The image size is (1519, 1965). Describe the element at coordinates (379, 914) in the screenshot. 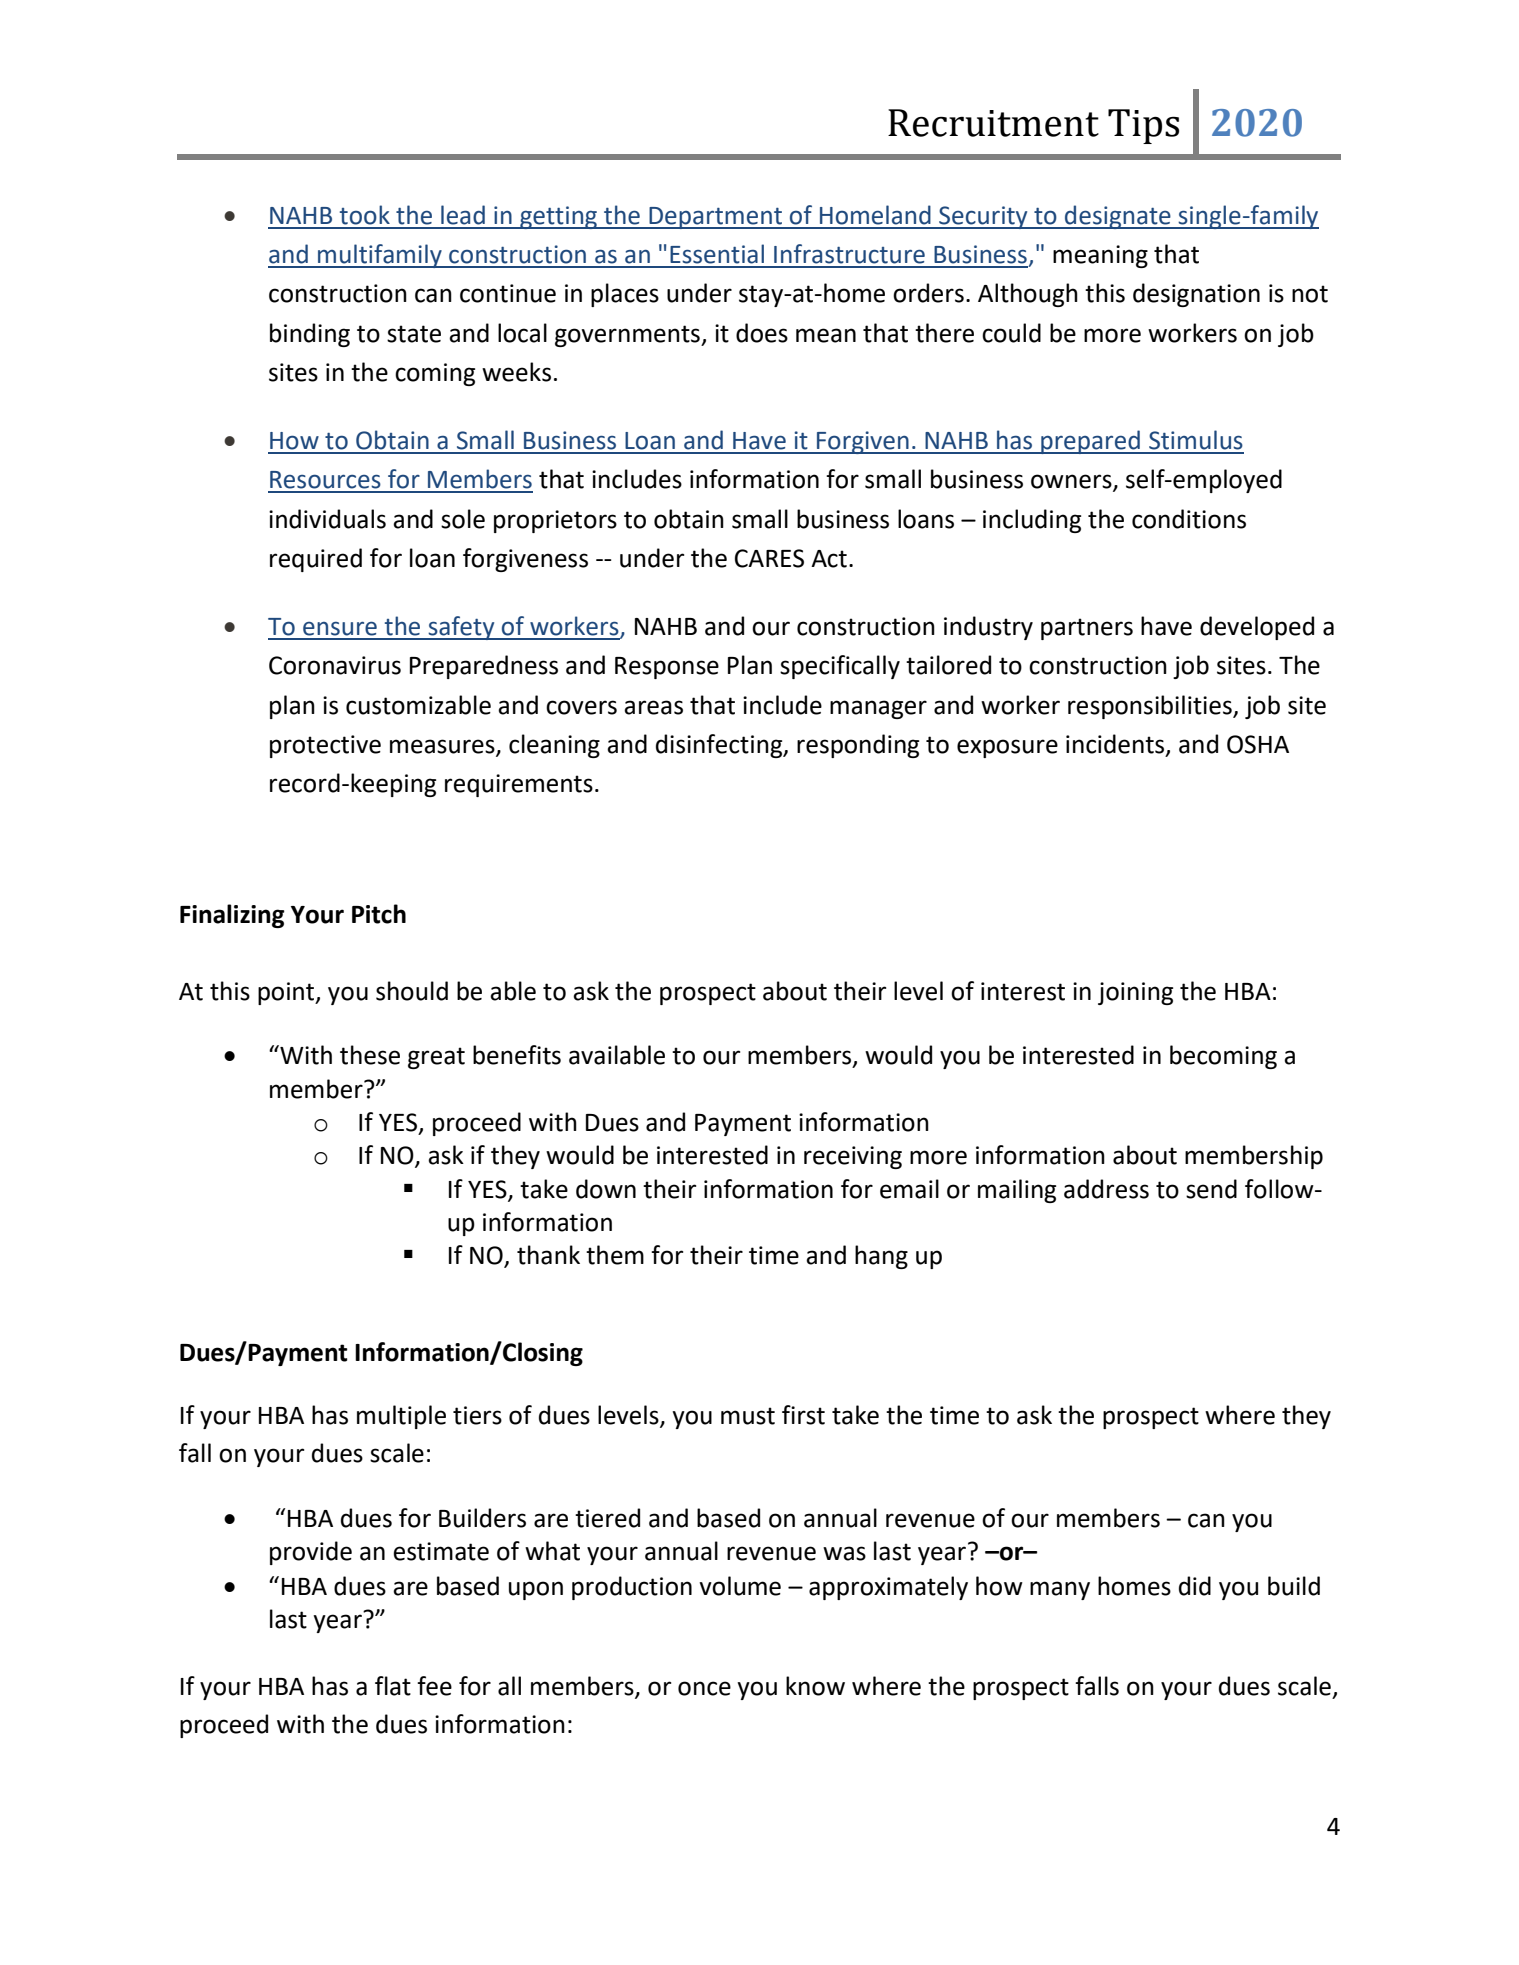

I see `Pitch` at that location.
